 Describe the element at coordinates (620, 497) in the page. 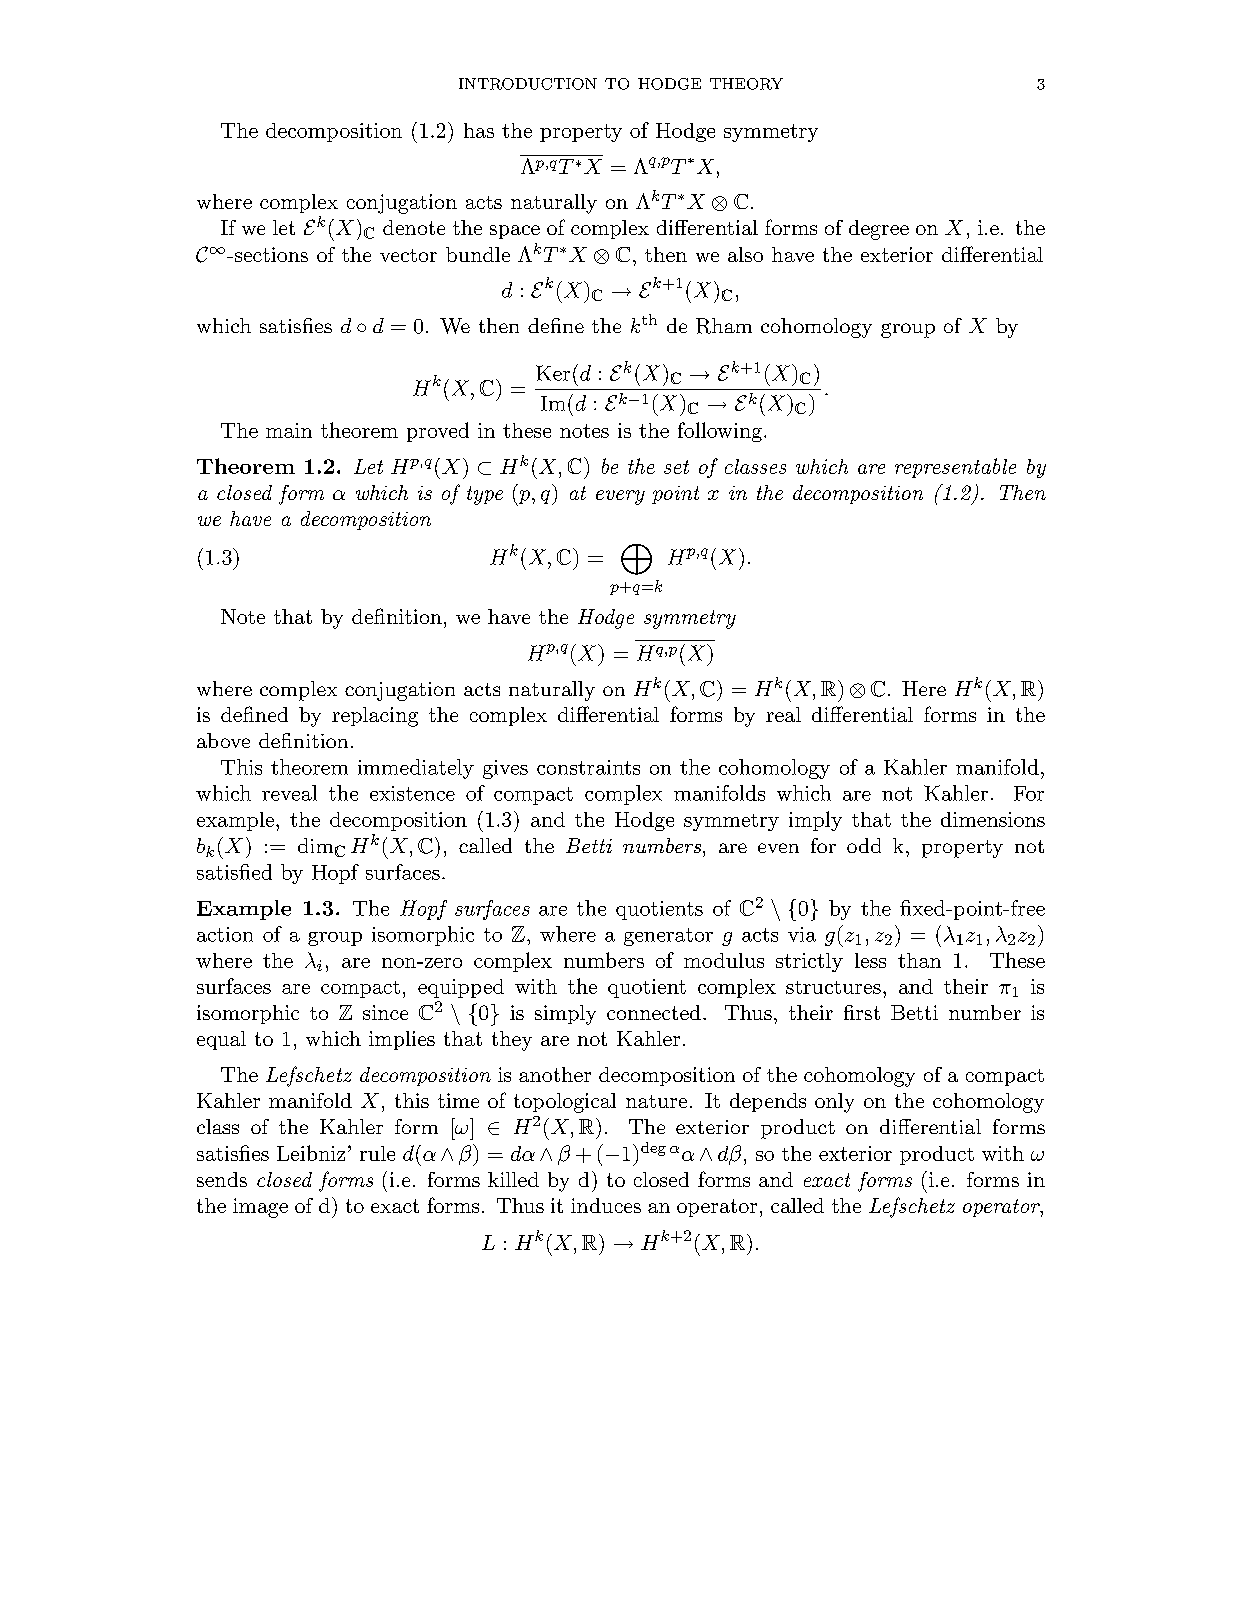

I see `every` at that location.
